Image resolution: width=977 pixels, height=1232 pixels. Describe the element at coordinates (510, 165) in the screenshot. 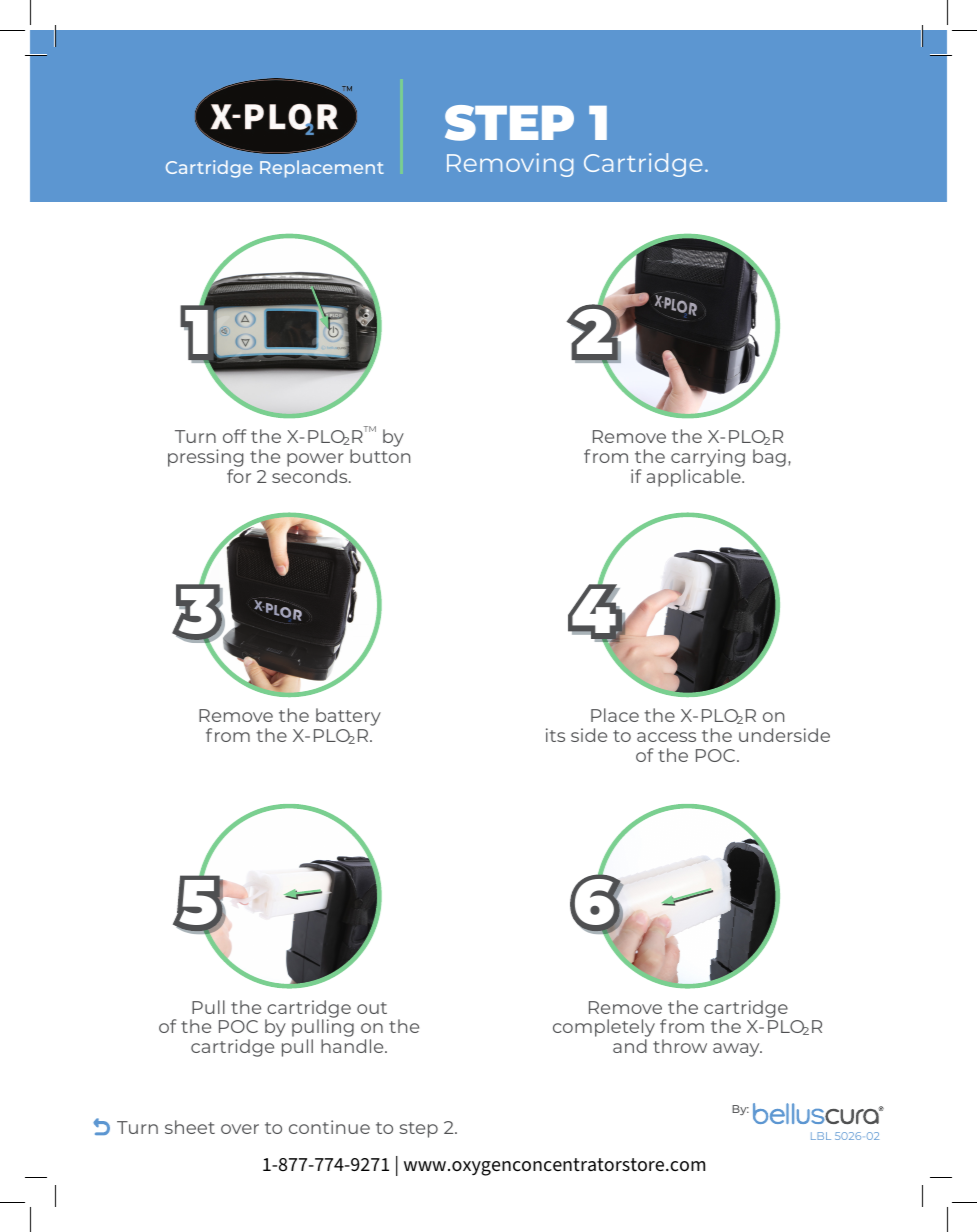

I see `Removing` at that location.
